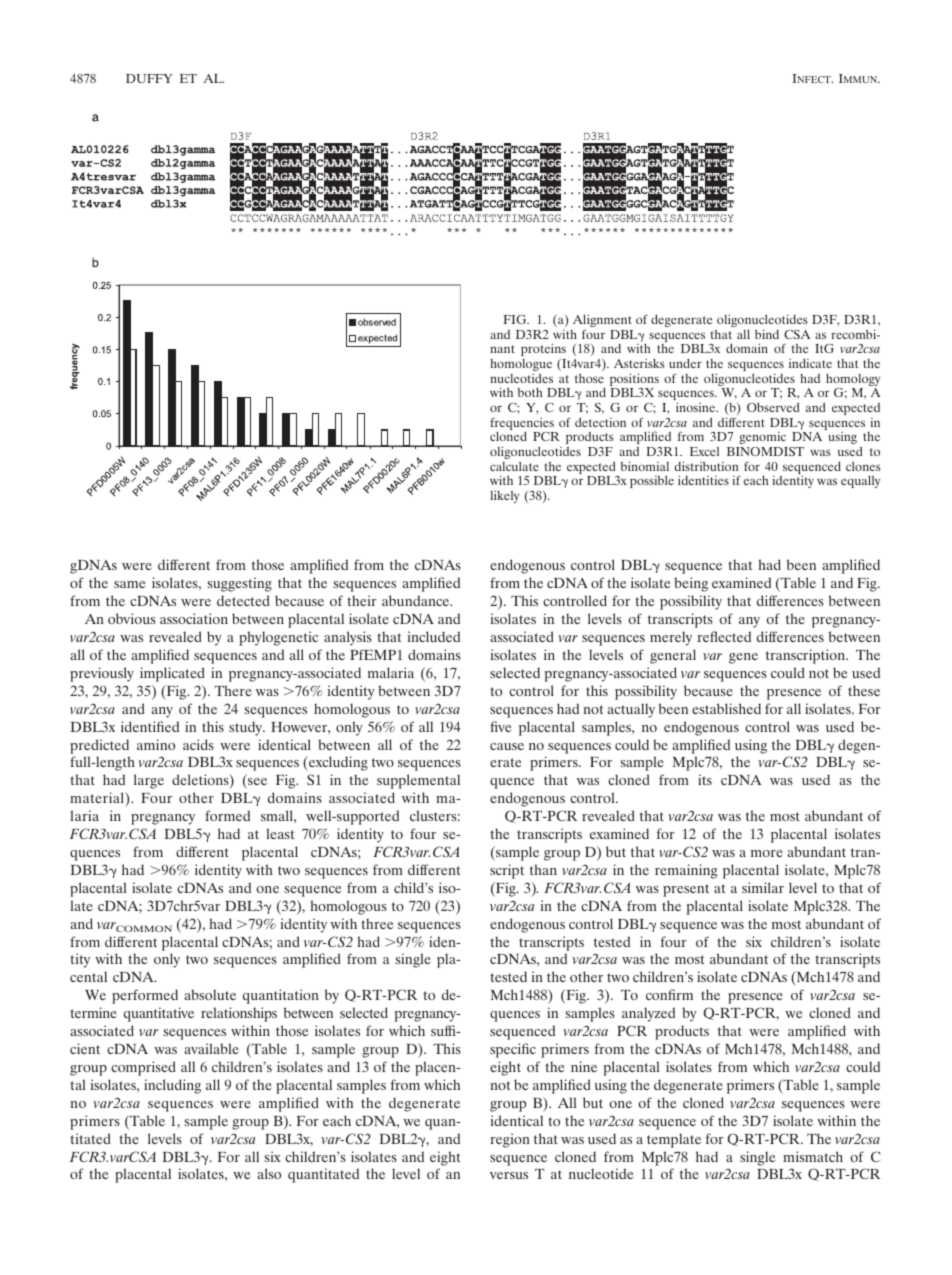 The width and height of the screenshot is (952, 1275). I want to click on DUFFY, so click(149, 78).
